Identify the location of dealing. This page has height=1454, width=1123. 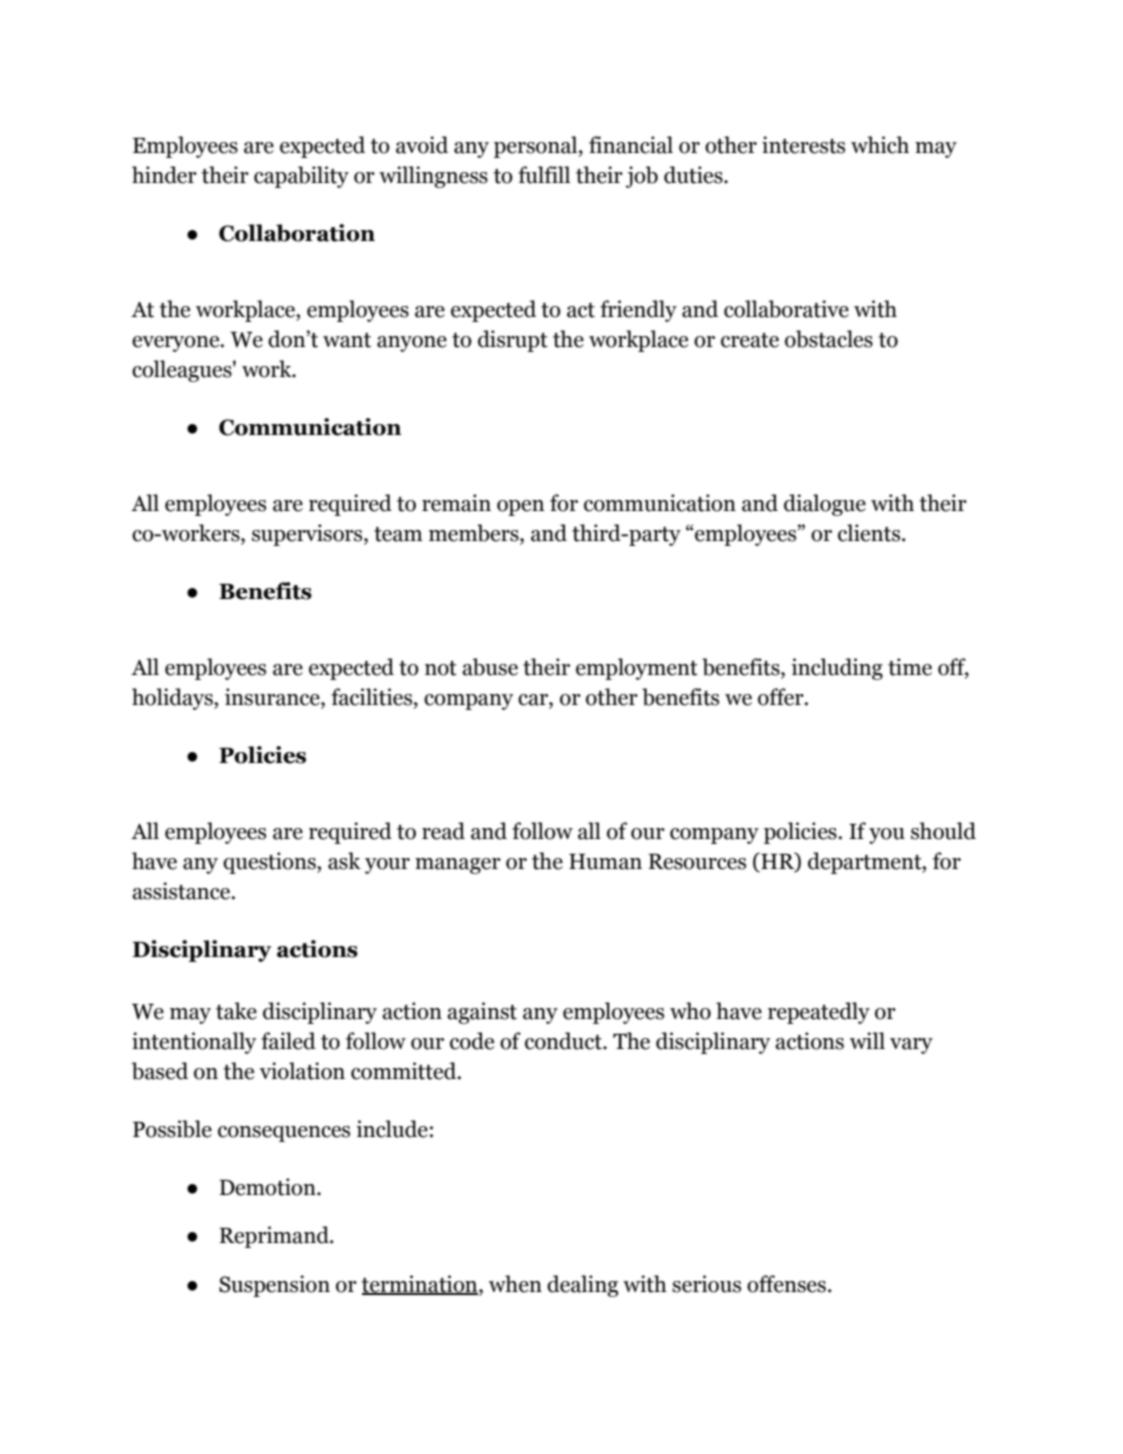
(583, 1286).
